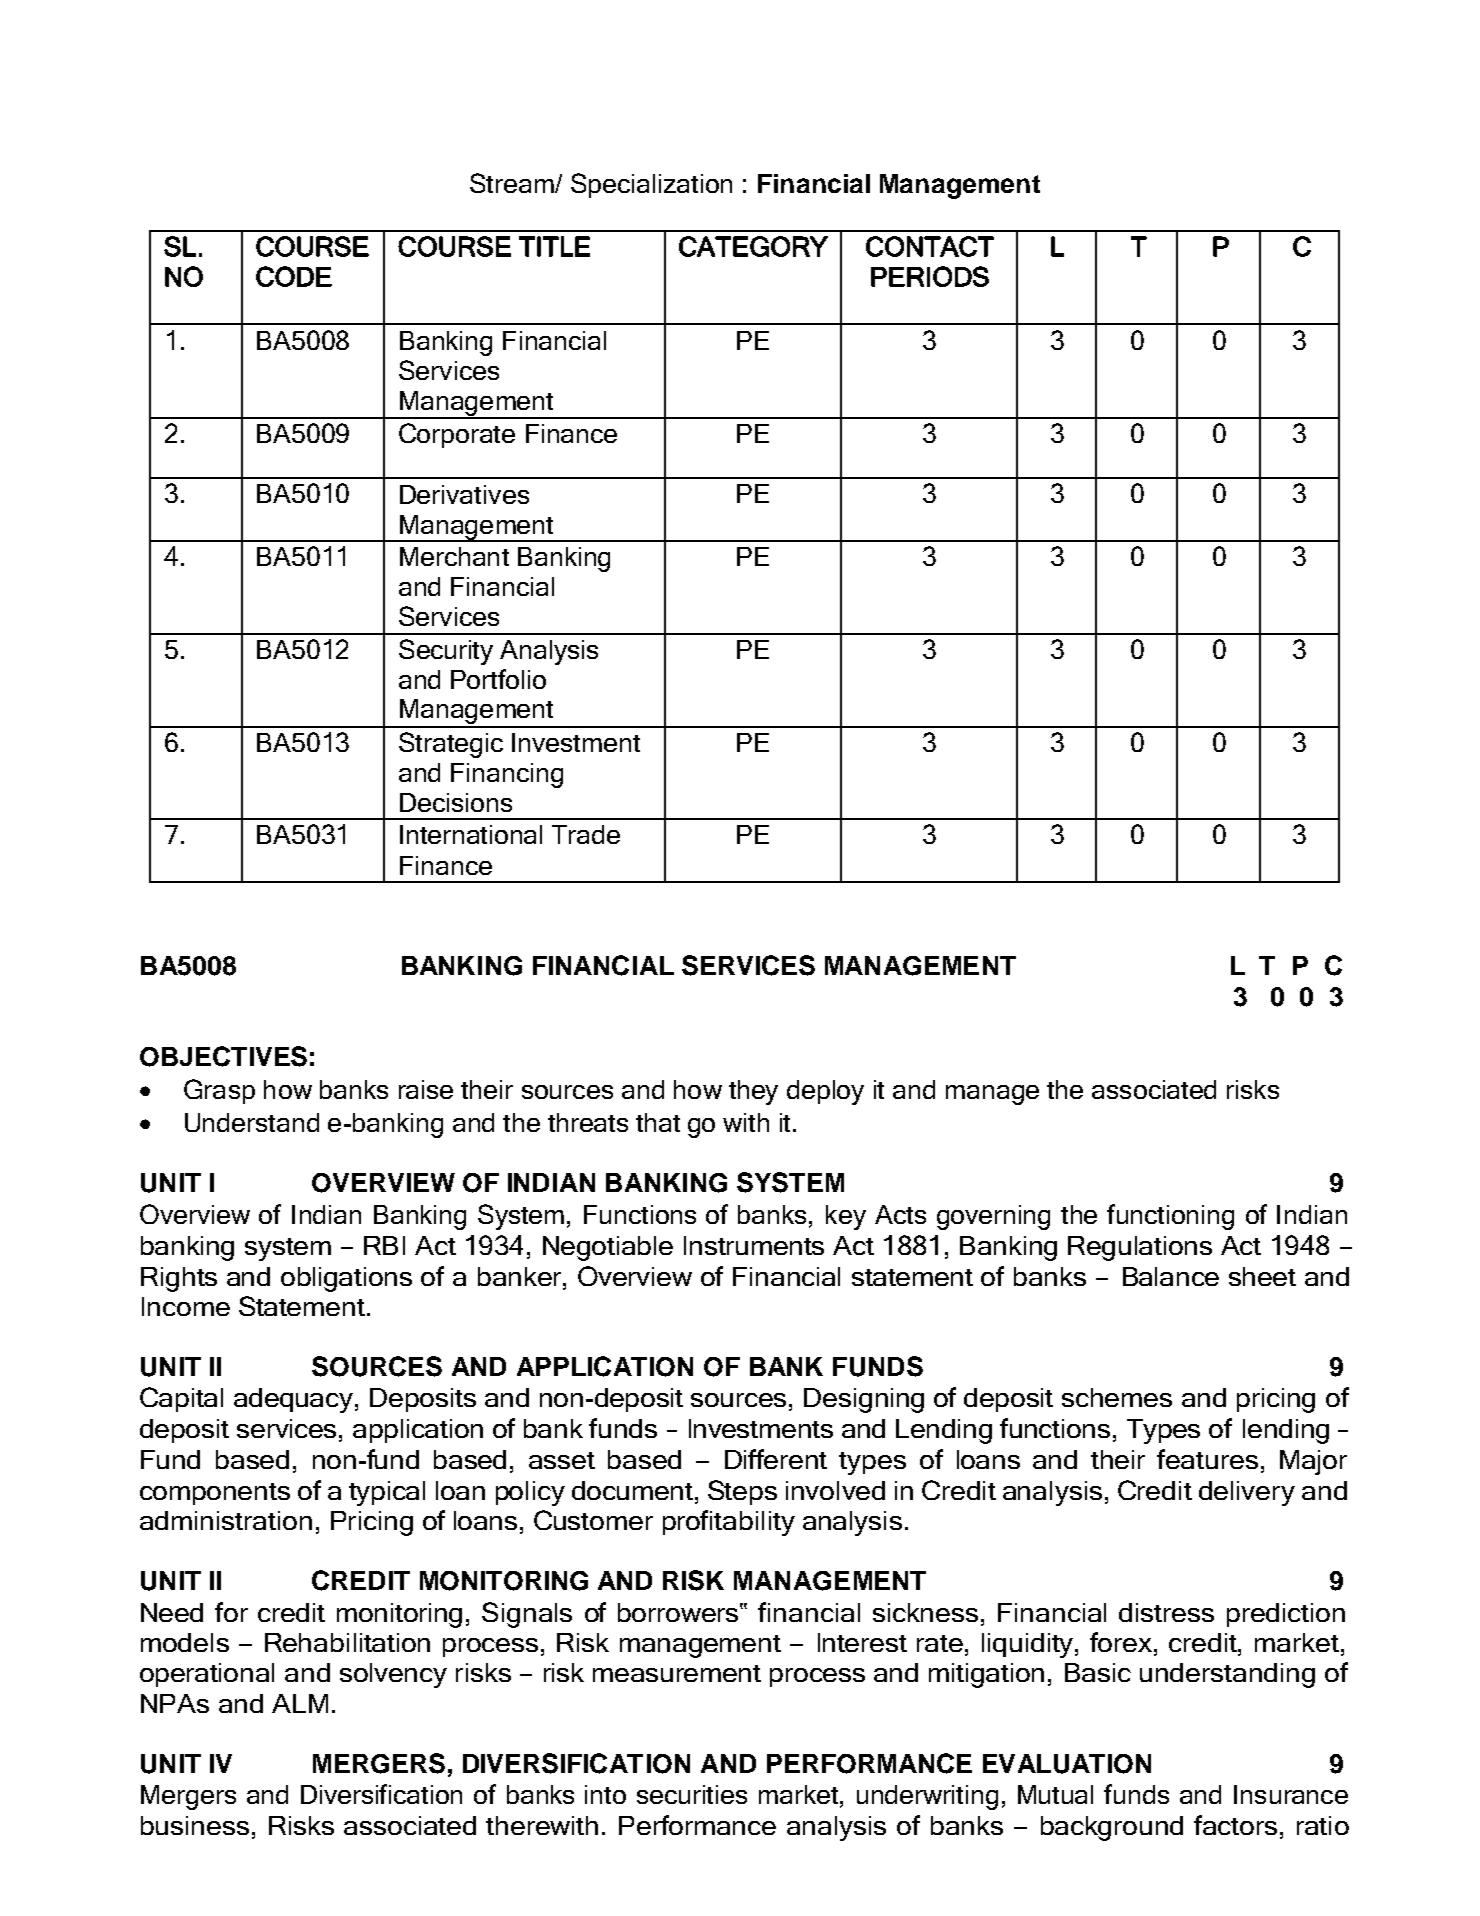  Describe the element at coordinates (930, 276) in the screenshot. I see `PERIODS` at that location.
